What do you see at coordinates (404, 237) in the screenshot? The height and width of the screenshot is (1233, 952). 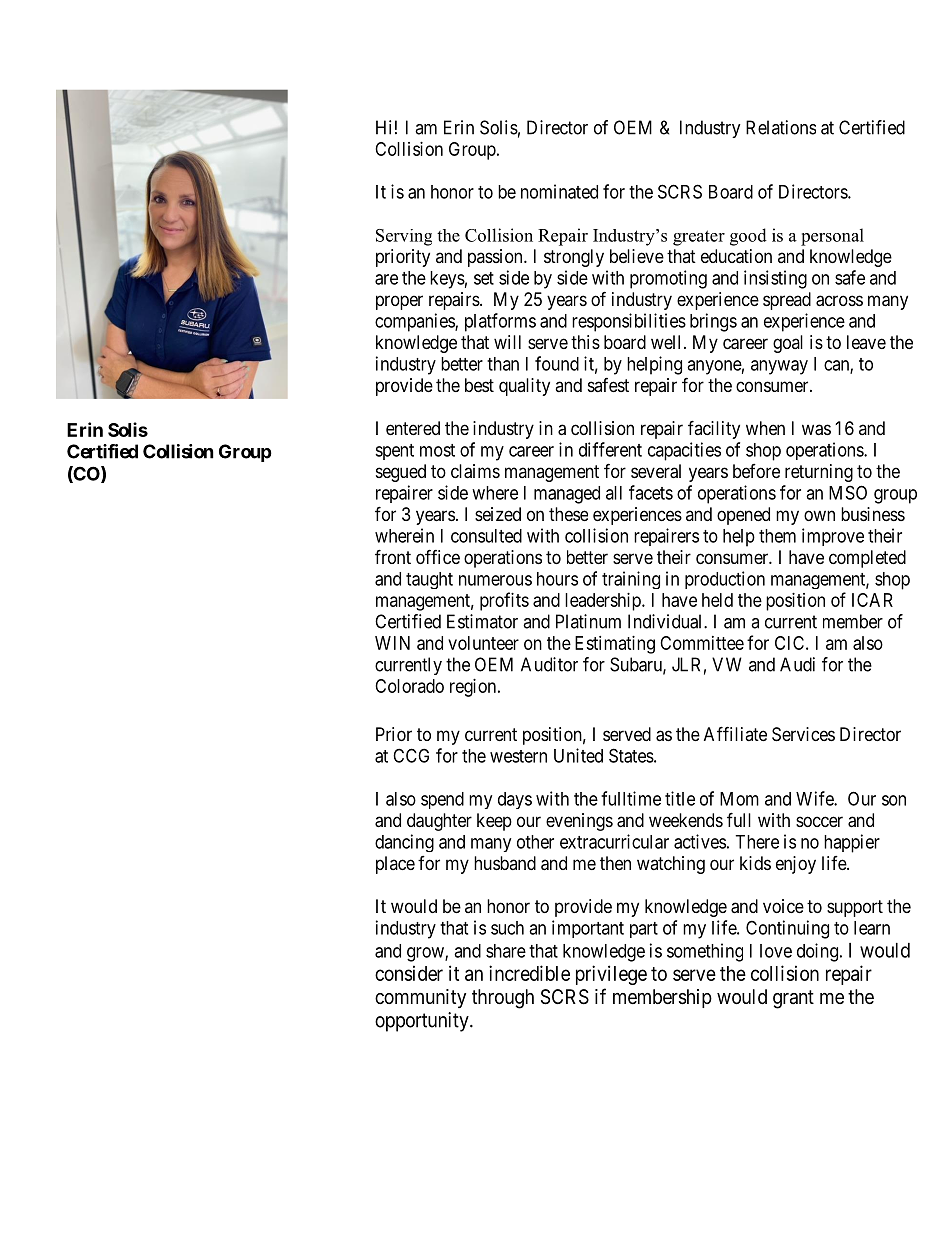 I see `Serving` at bounding box center [404, 237].
